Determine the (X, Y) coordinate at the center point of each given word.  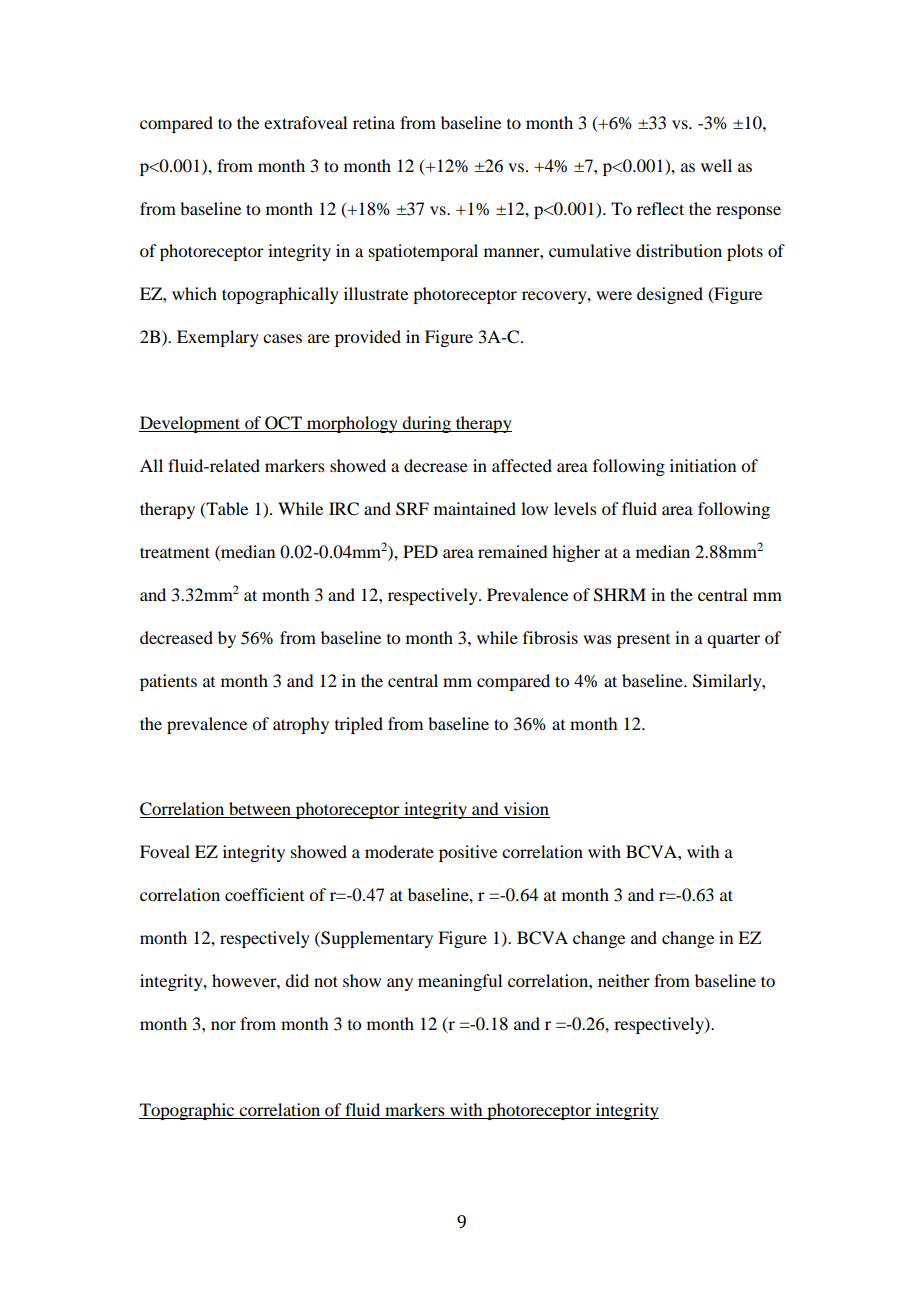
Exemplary (218, 338)
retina (374, 122)
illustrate (376, 293)
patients (168, 682)
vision (525, 810)
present (643, 641)
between (260, 810)
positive (468, 853)
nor (223, 1025)
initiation (703, 465)
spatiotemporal (423, 252)
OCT (283, 424)
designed (670, 295)
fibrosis (550, 637)
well (716, 165)
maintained (475, 508)
